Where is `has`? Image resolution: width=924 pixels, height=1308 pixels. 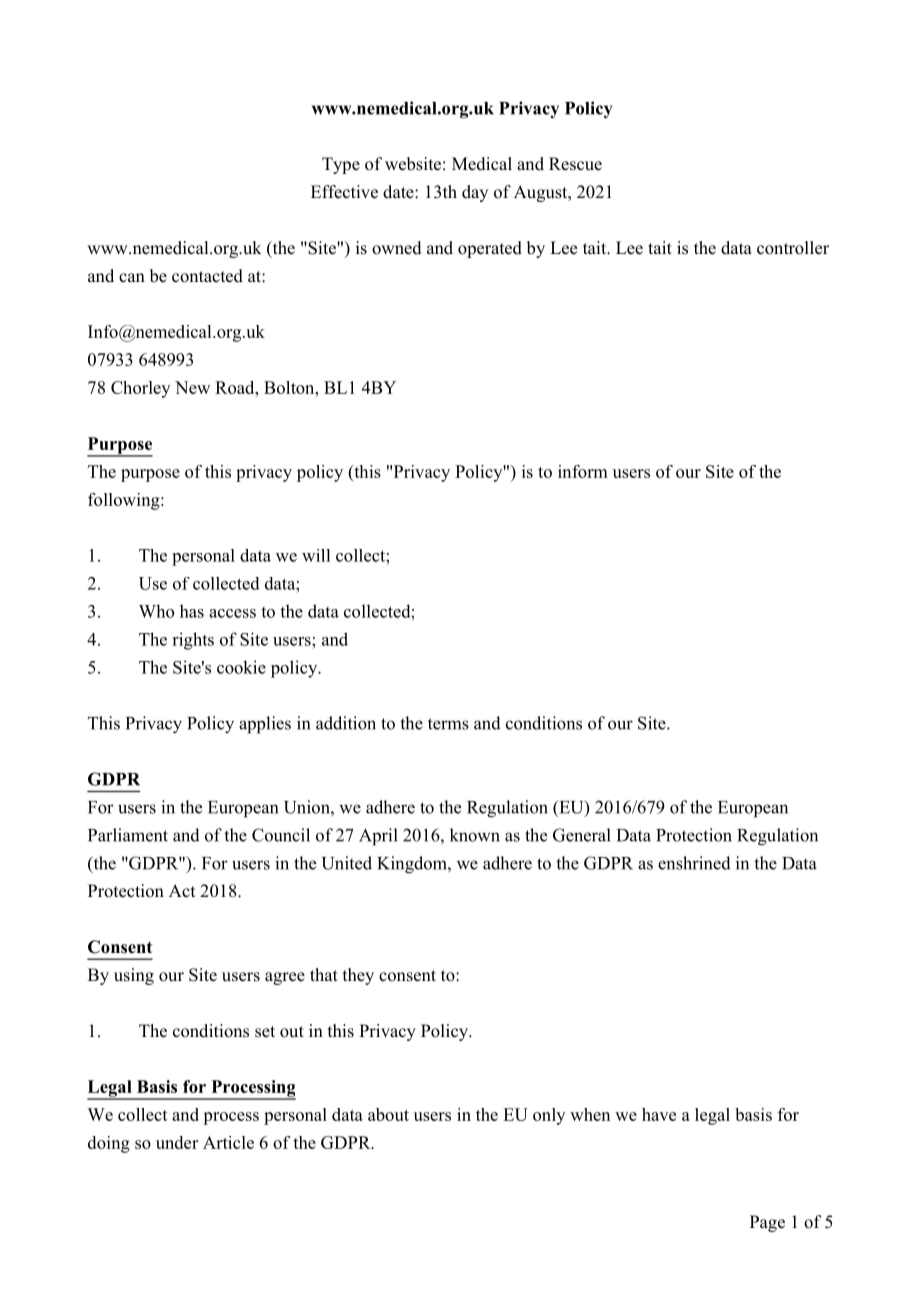
has is located at coordinates (192, 611).
